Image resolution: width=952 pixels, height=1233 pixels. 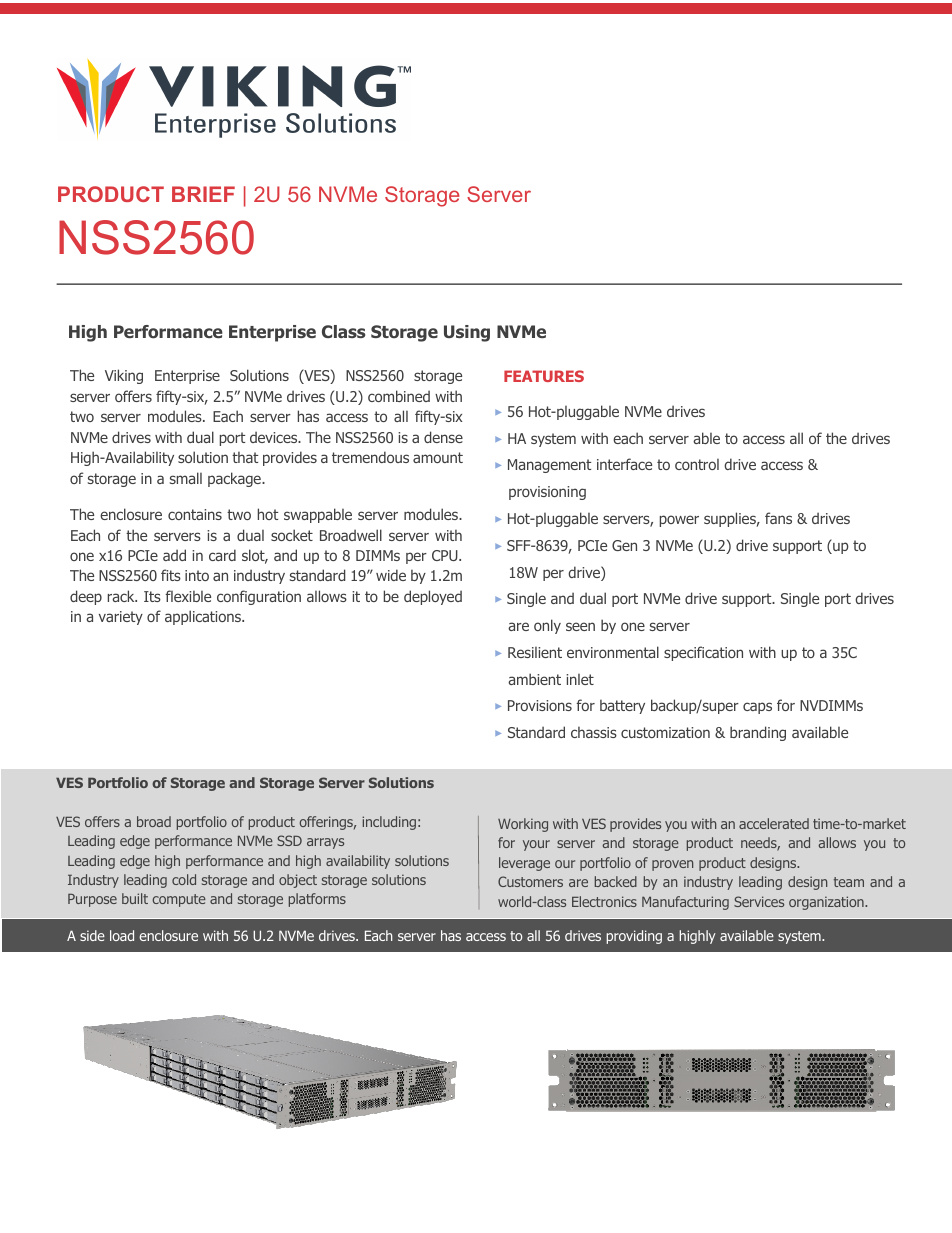 I want to click on Resilient, so click(x=535, y=652).
